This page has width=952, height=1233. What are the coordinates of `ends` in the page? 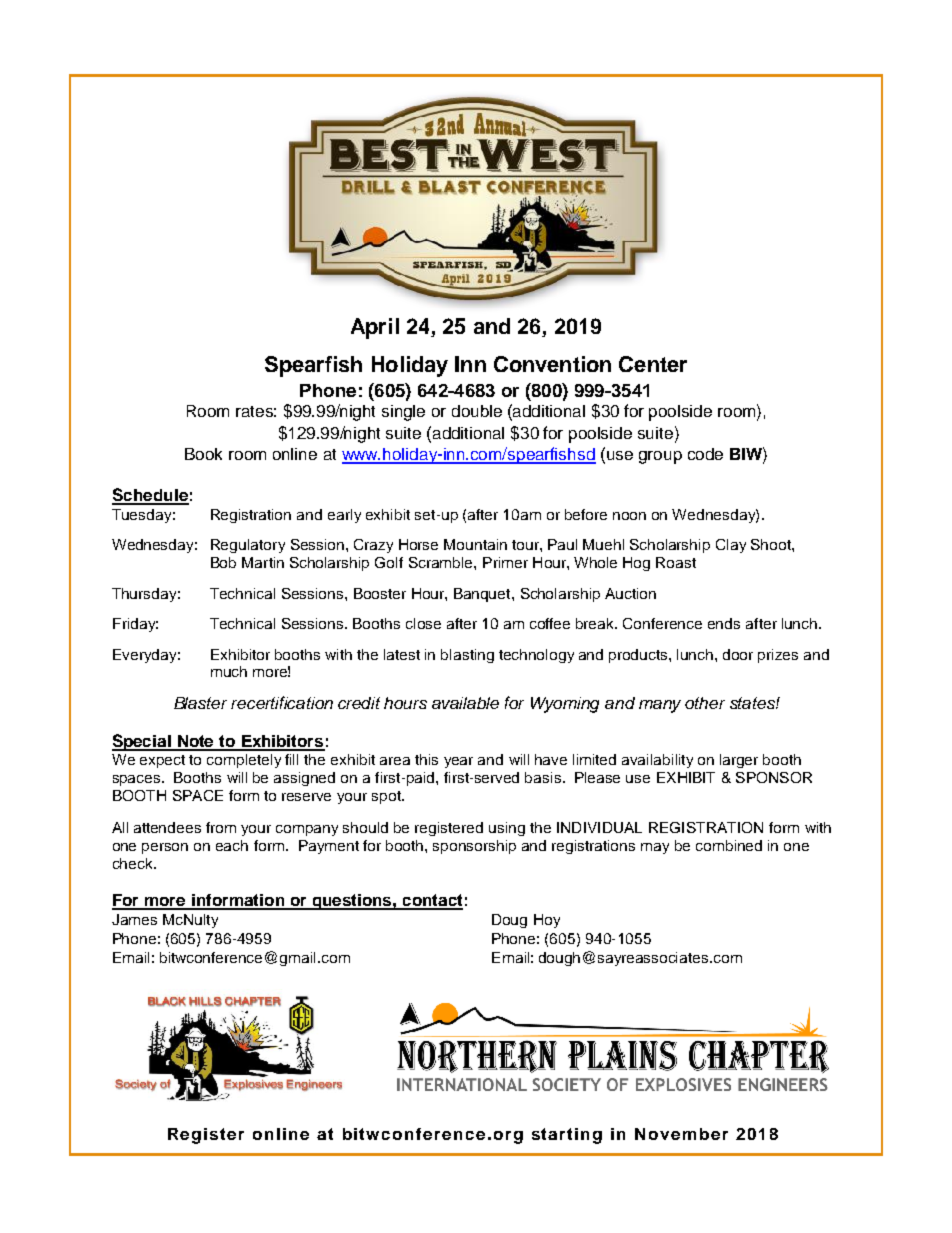 It's located at (724, 623).
